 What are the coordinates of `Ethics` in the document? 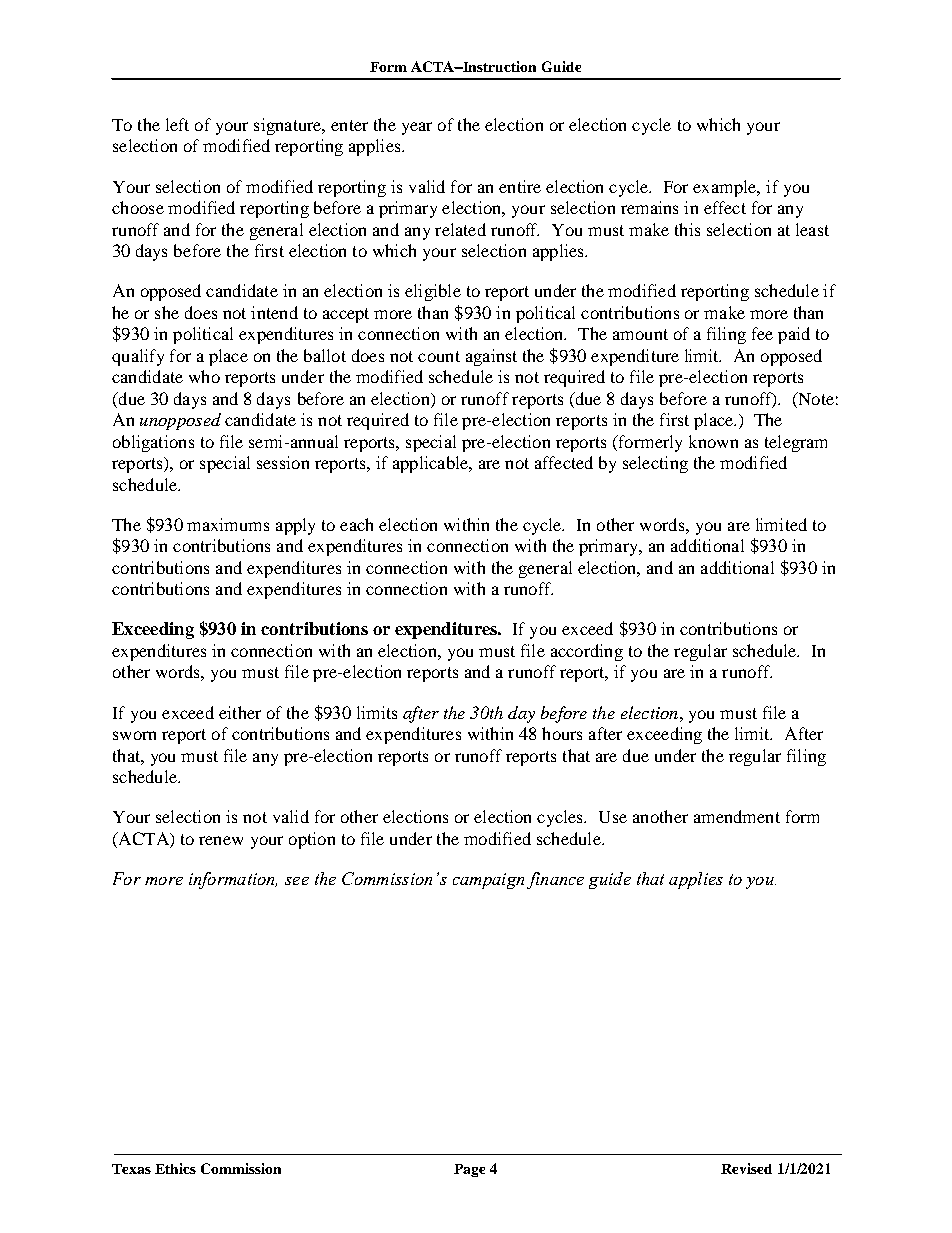 It's located at (175, 1168).
